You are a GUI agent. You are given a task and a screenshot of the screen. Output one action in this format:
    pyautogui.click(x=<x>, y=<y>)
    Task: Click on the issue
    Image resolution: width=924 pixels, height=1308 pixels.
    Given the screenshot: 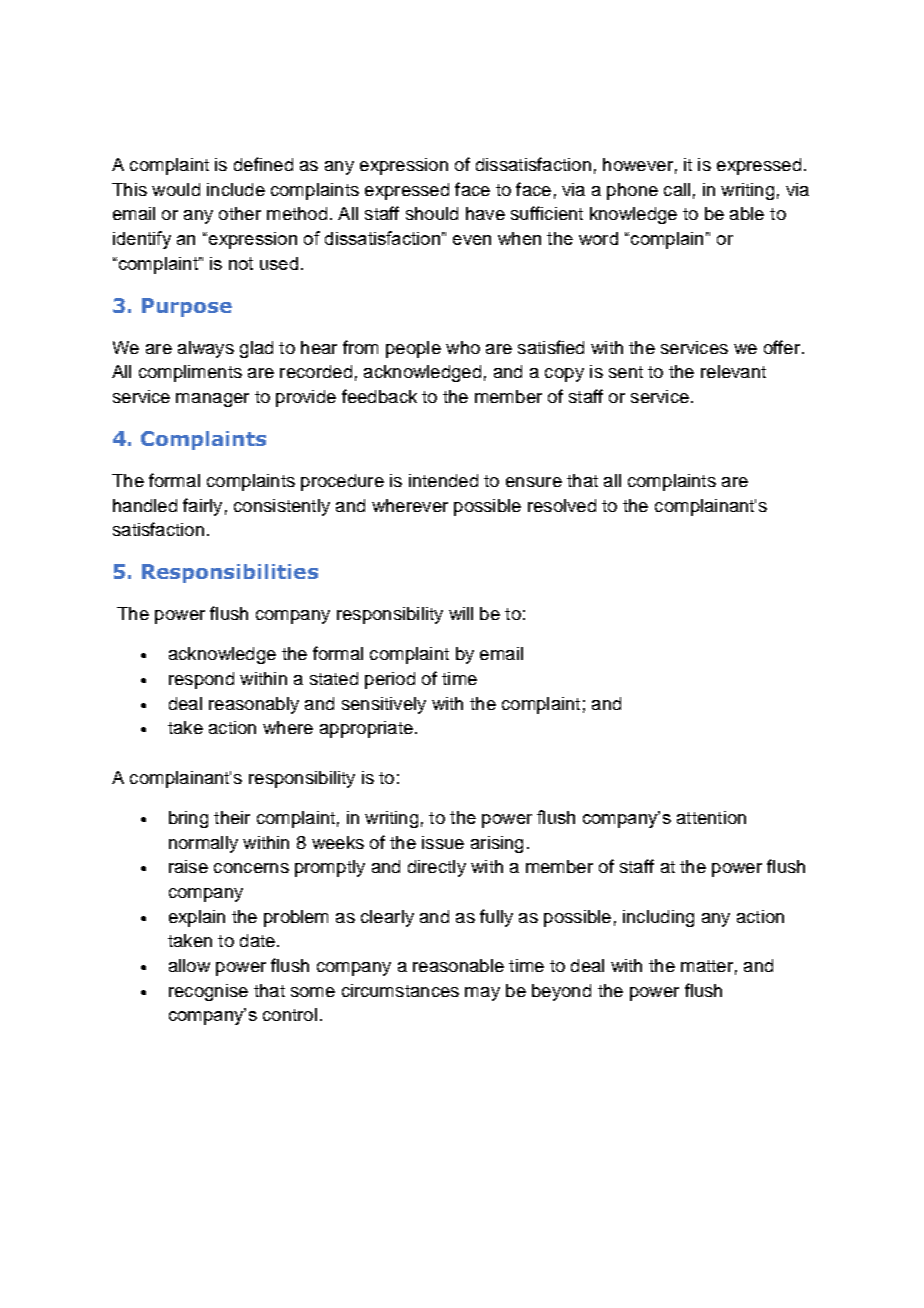 What is the action you would take?
    pyautogui.click(x=443, y=842)
